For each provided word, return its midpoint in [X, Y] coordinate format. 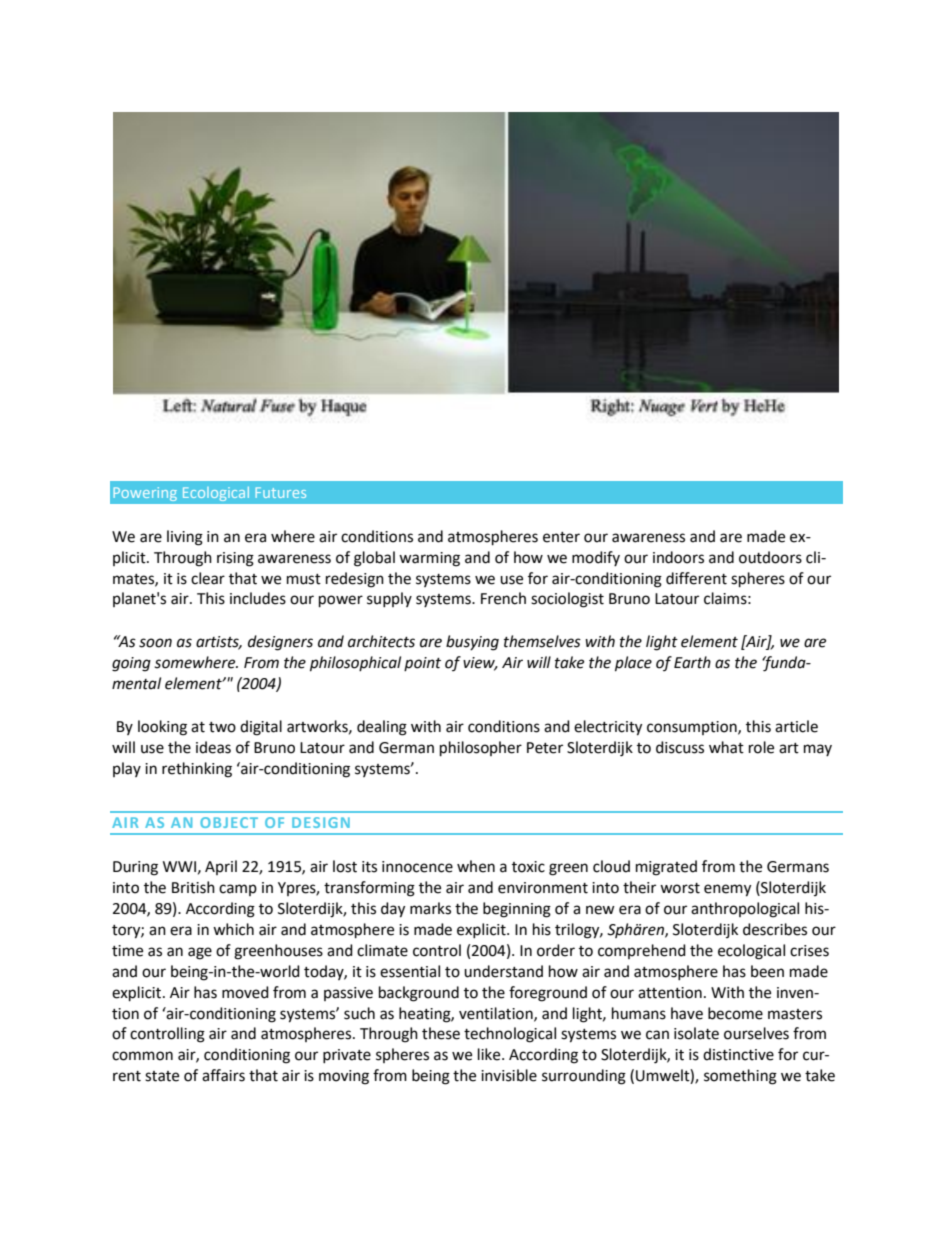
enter [561, 537]
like [490, 1054]
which [233, 929]
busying [472, 643]
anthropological [745, 910]
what [726, 747]
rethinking [197, 770]
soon [155, 643]
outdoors [770, 557]
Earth [692, 662]
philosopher [481, 749]
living [185, 538]
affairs [223, 1075]
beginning [517, 910]
